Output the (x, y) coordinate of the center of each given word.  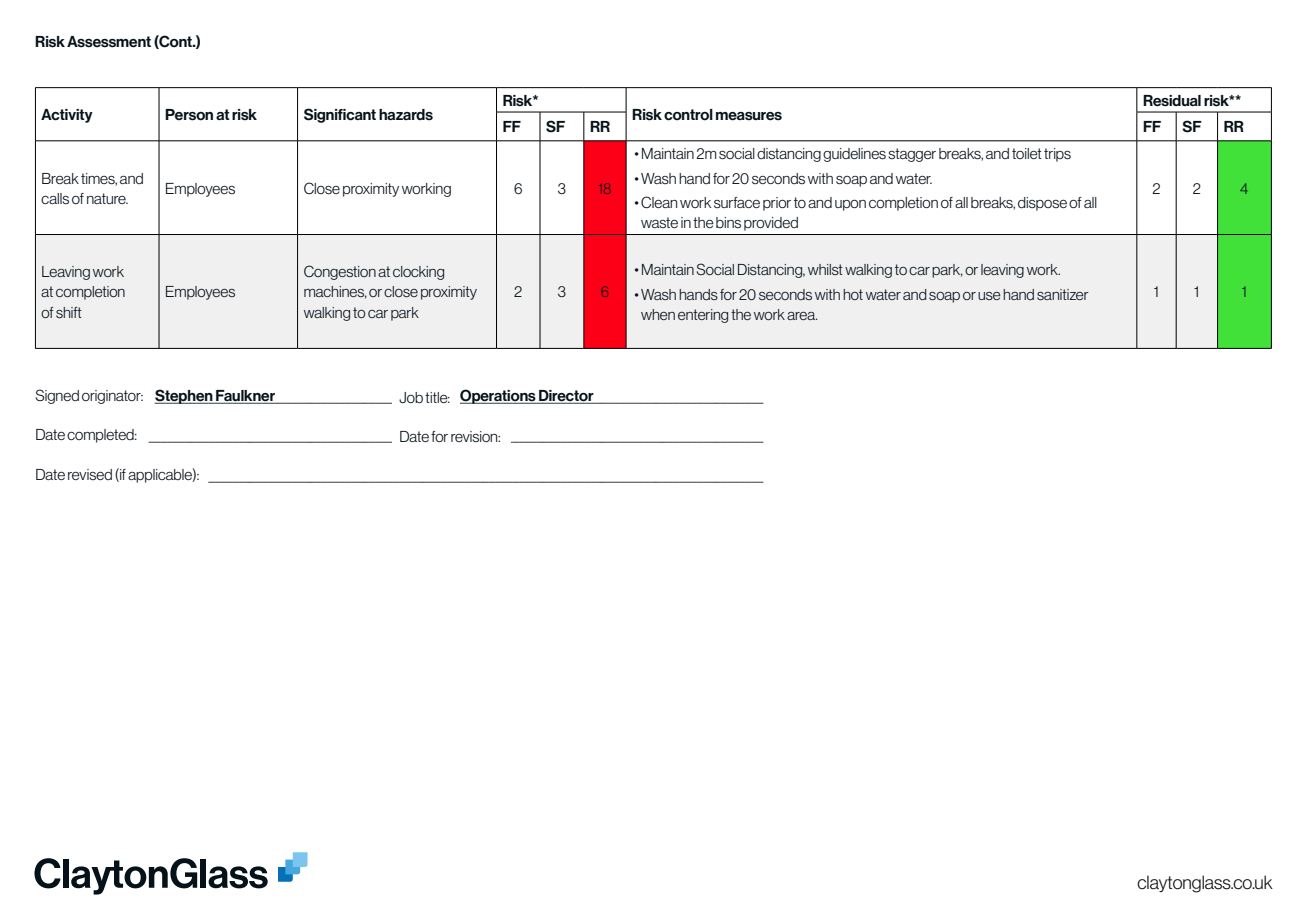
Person (189, 115)
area (802, 316)
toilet (1027, 153)
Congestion (340, 272)
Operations (499, 396)
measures (749, 116)
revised (90, 474)
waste (659, 222)
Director (566, 397)
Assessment (109, 42)
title (437, 397)
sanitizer (1063, 294)
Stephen (184, 396)
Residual (1172, 101)
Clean (659, 202)
